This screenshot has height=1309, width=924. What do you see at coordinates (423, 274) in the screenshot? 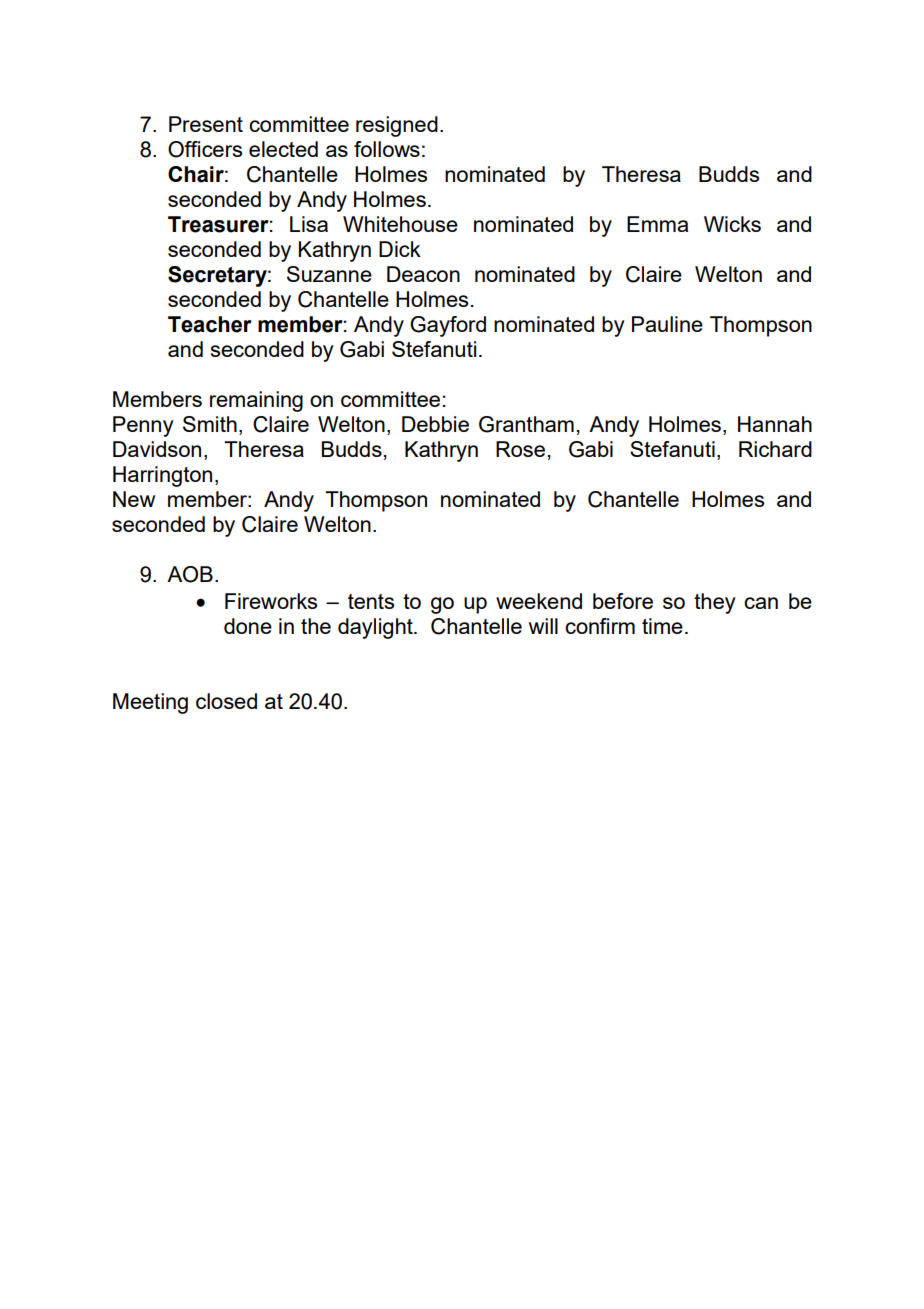
I see `Deacon` at bounding box center [423, 274].
